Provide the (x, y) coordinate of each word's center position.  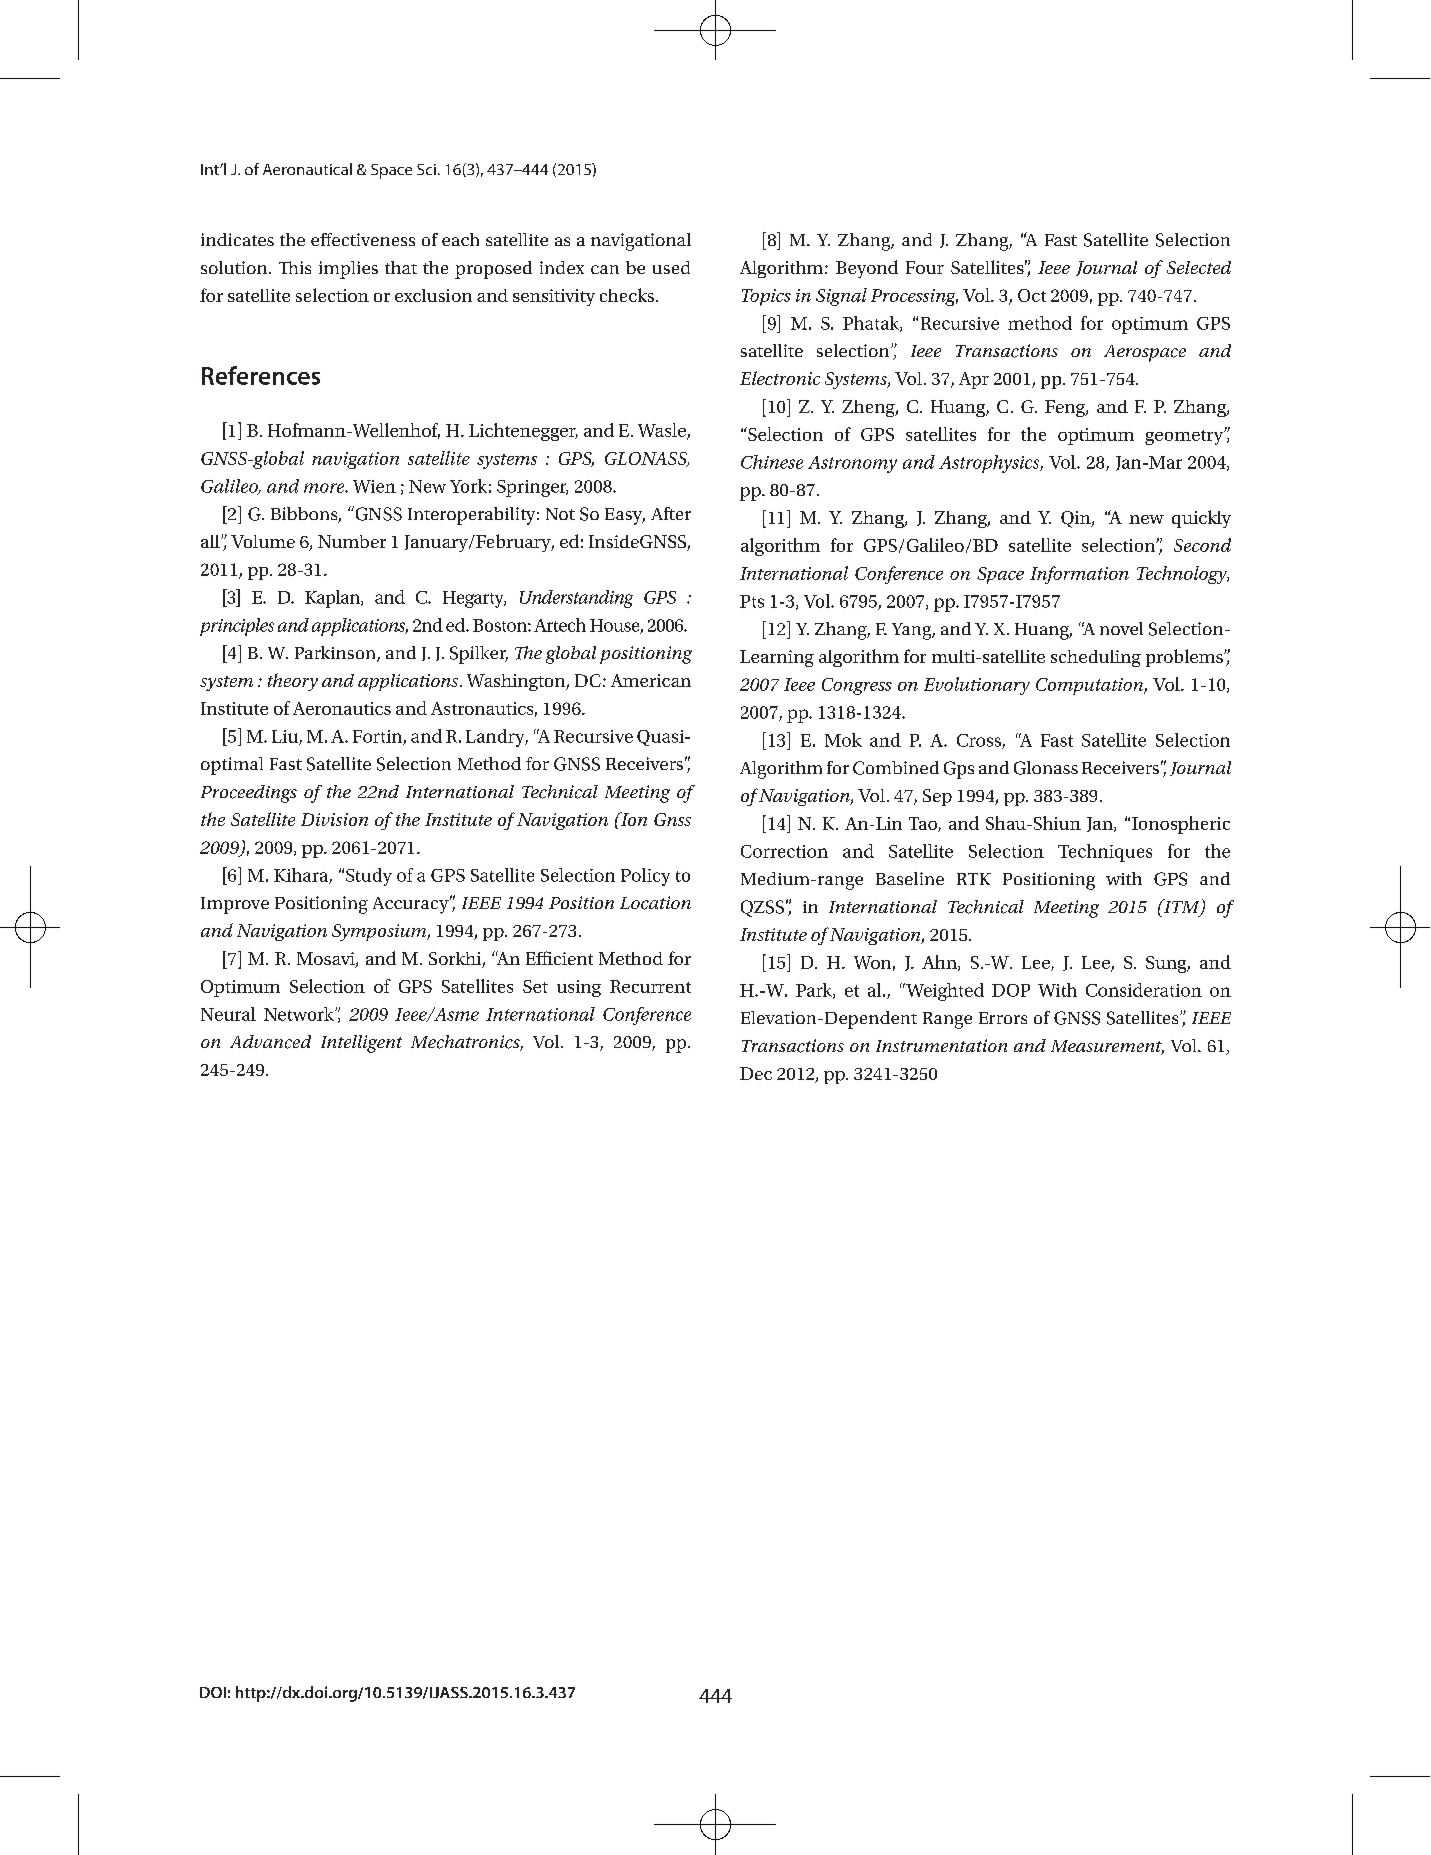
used (671, 267)
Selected (1199, 267)
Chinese (772, 462)
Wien (374, 486)
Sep (937, 797)
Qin (1077, 519)
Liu (286, 737)
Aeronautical (307, 169)
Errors (1003, 1018)
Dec (756, 1073)
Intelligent (361, 1044)
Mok (843, 740)
